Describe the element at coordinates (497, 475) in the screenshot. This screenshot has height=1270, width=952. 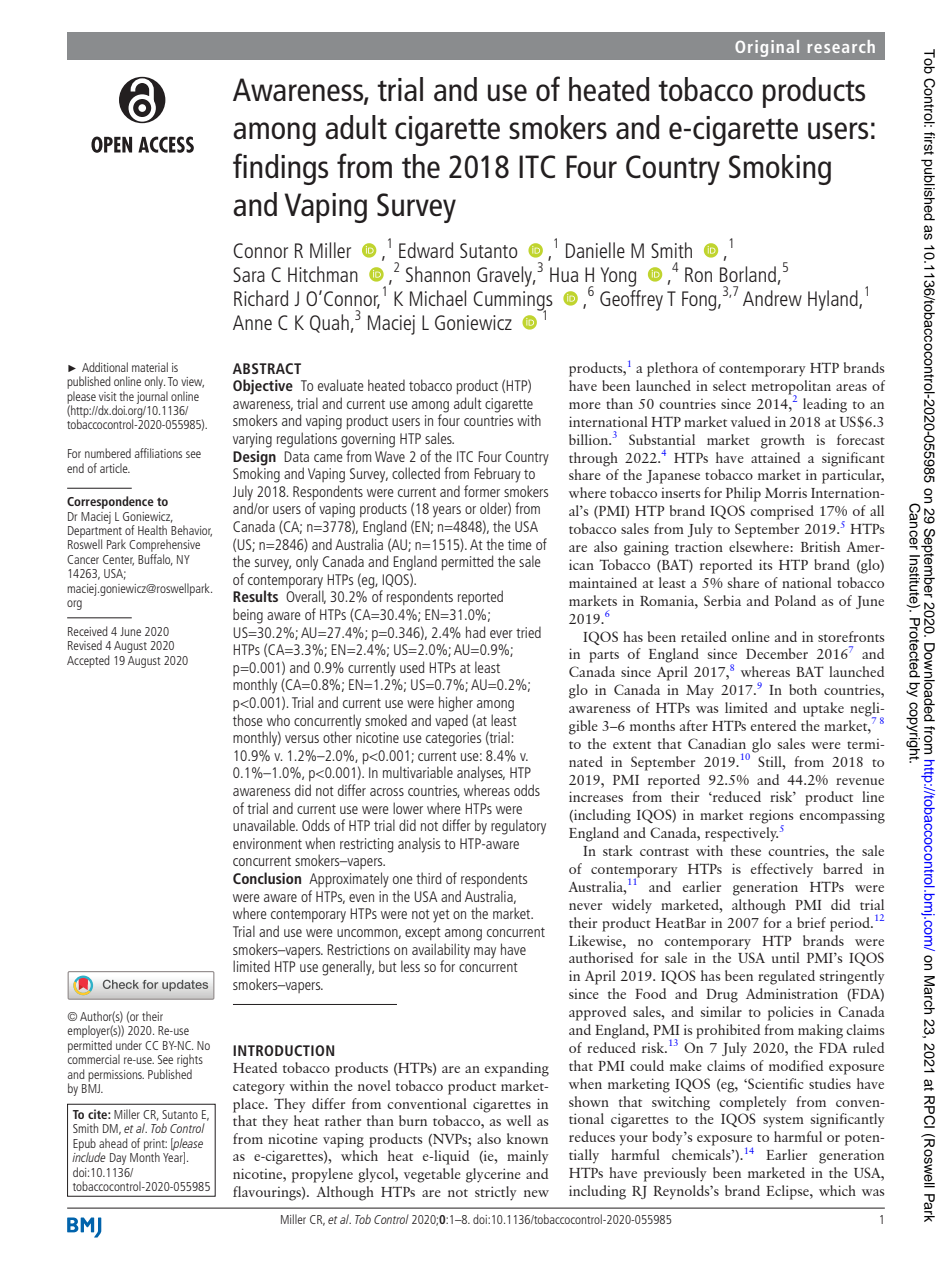
I see `February` at that location.
